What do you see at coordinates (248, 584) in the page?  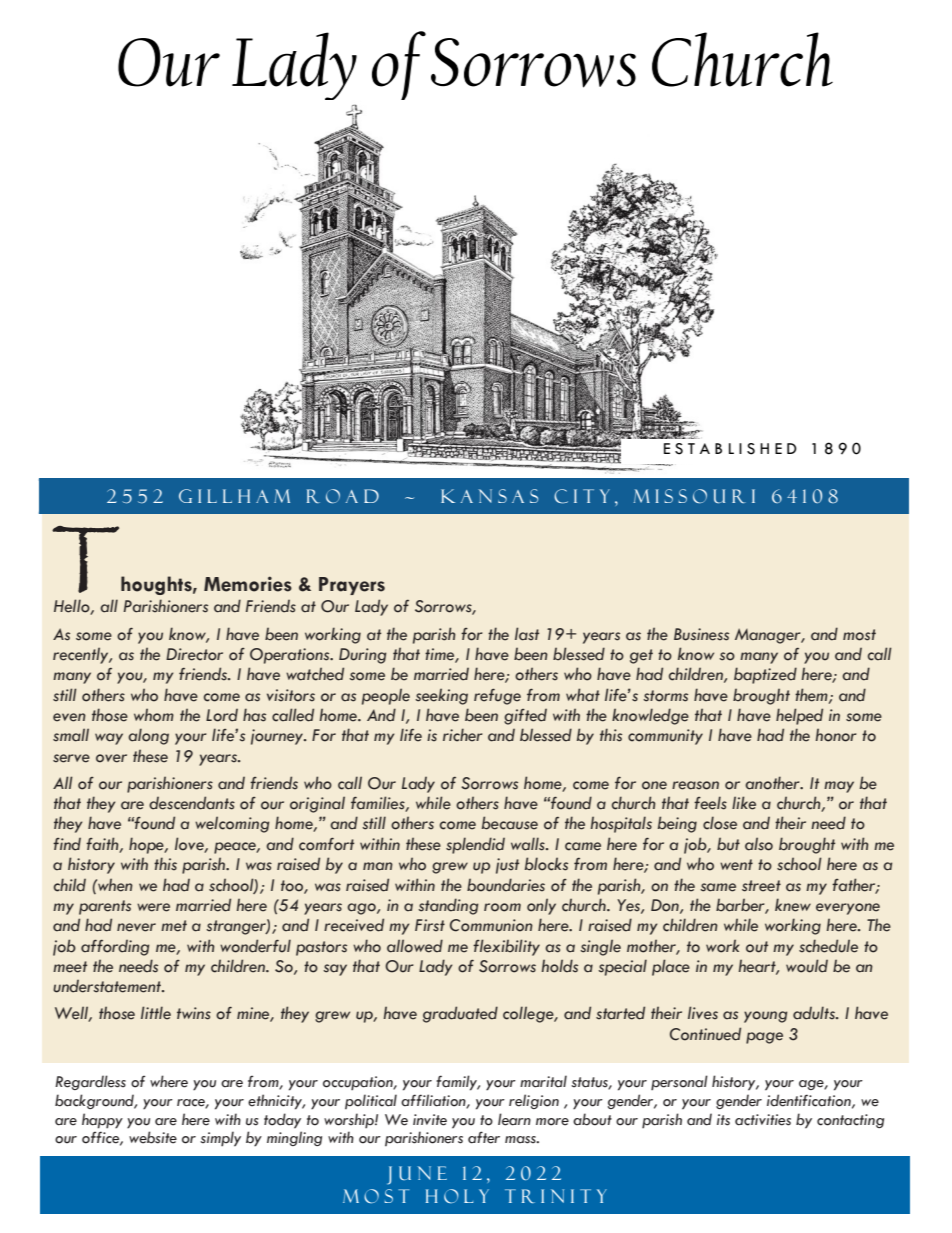 I see `Memories` at bounding box center [248, 584].
